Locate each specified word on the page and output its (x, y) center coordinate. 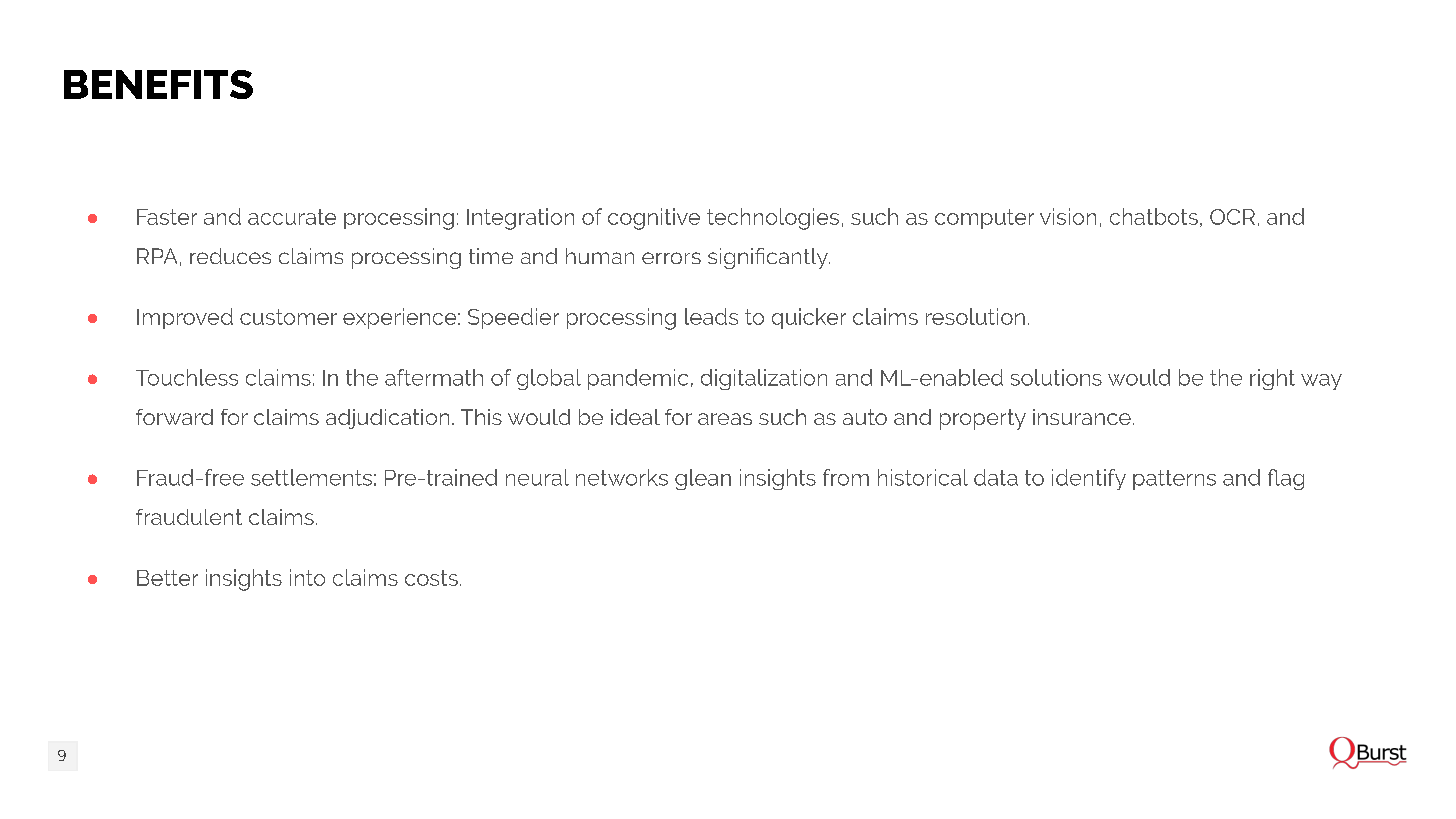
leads (711, 316)
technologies (773, 219)
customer (288, 317)
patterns (1174, 480)
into (307, 577)
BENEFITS (158, 84)
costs (431, 578)
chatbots (1154, 216)
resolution (975, 316)
